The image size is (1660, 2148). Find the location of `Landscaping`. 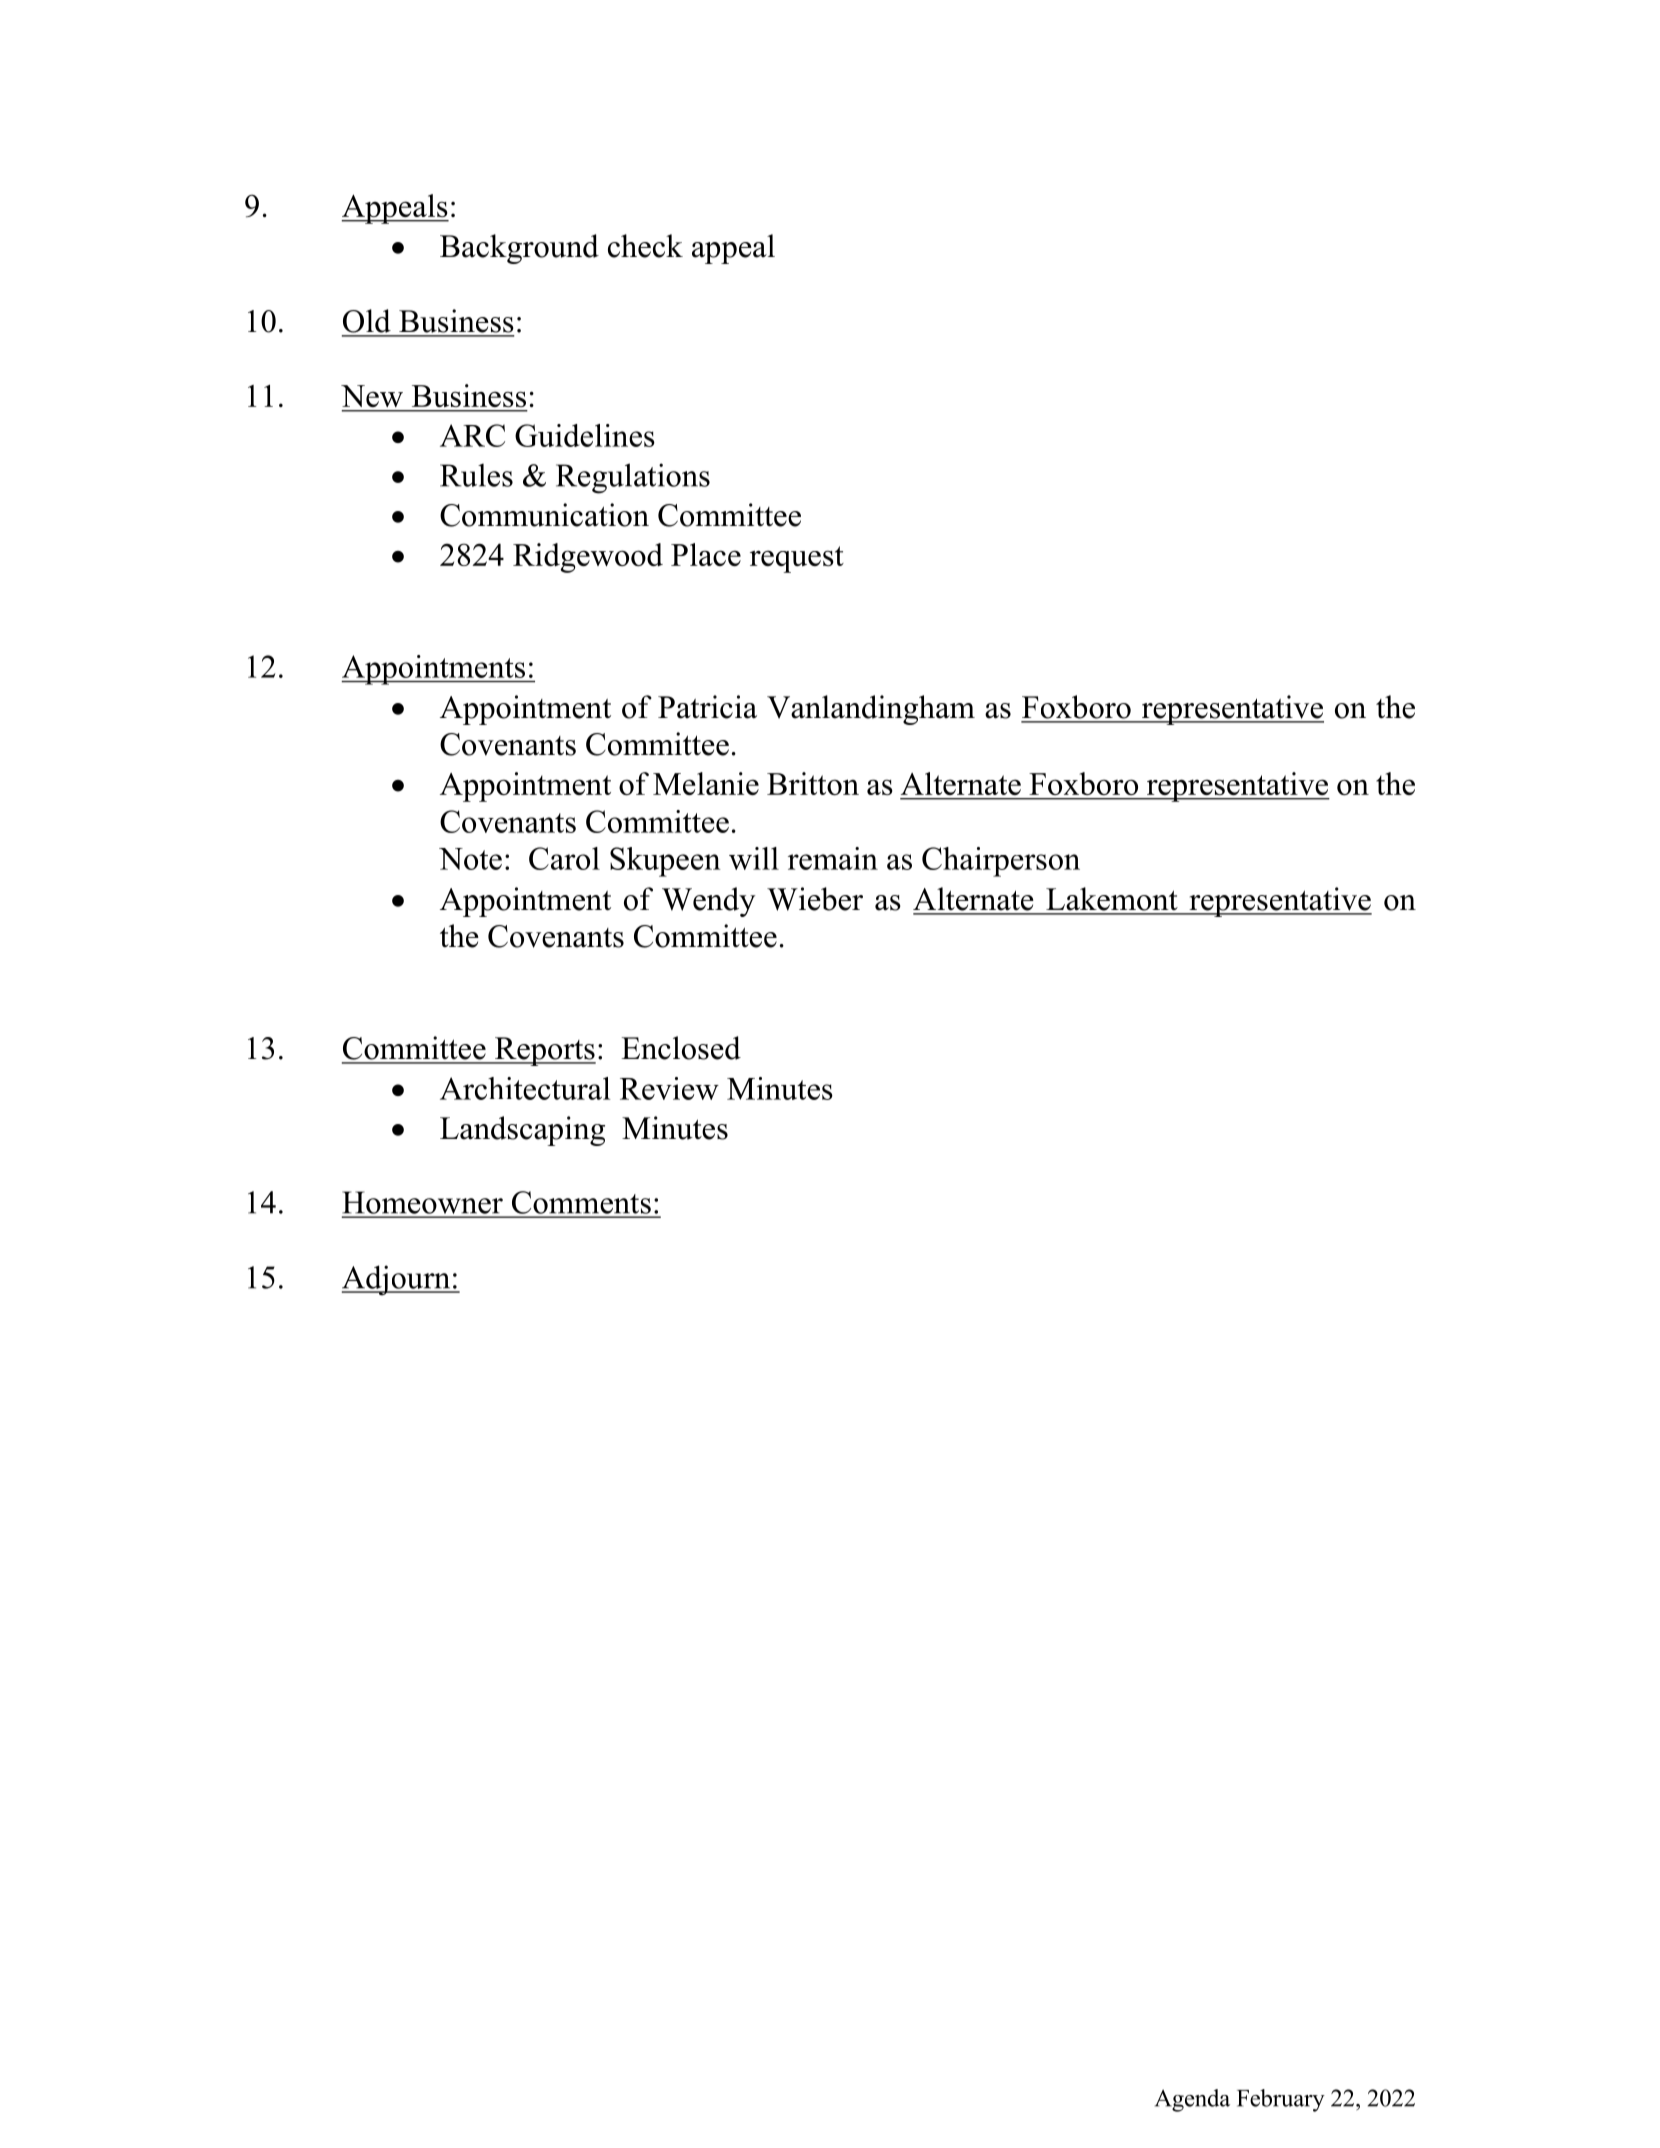

Landscaping is located at coordinates (522, 1131).
